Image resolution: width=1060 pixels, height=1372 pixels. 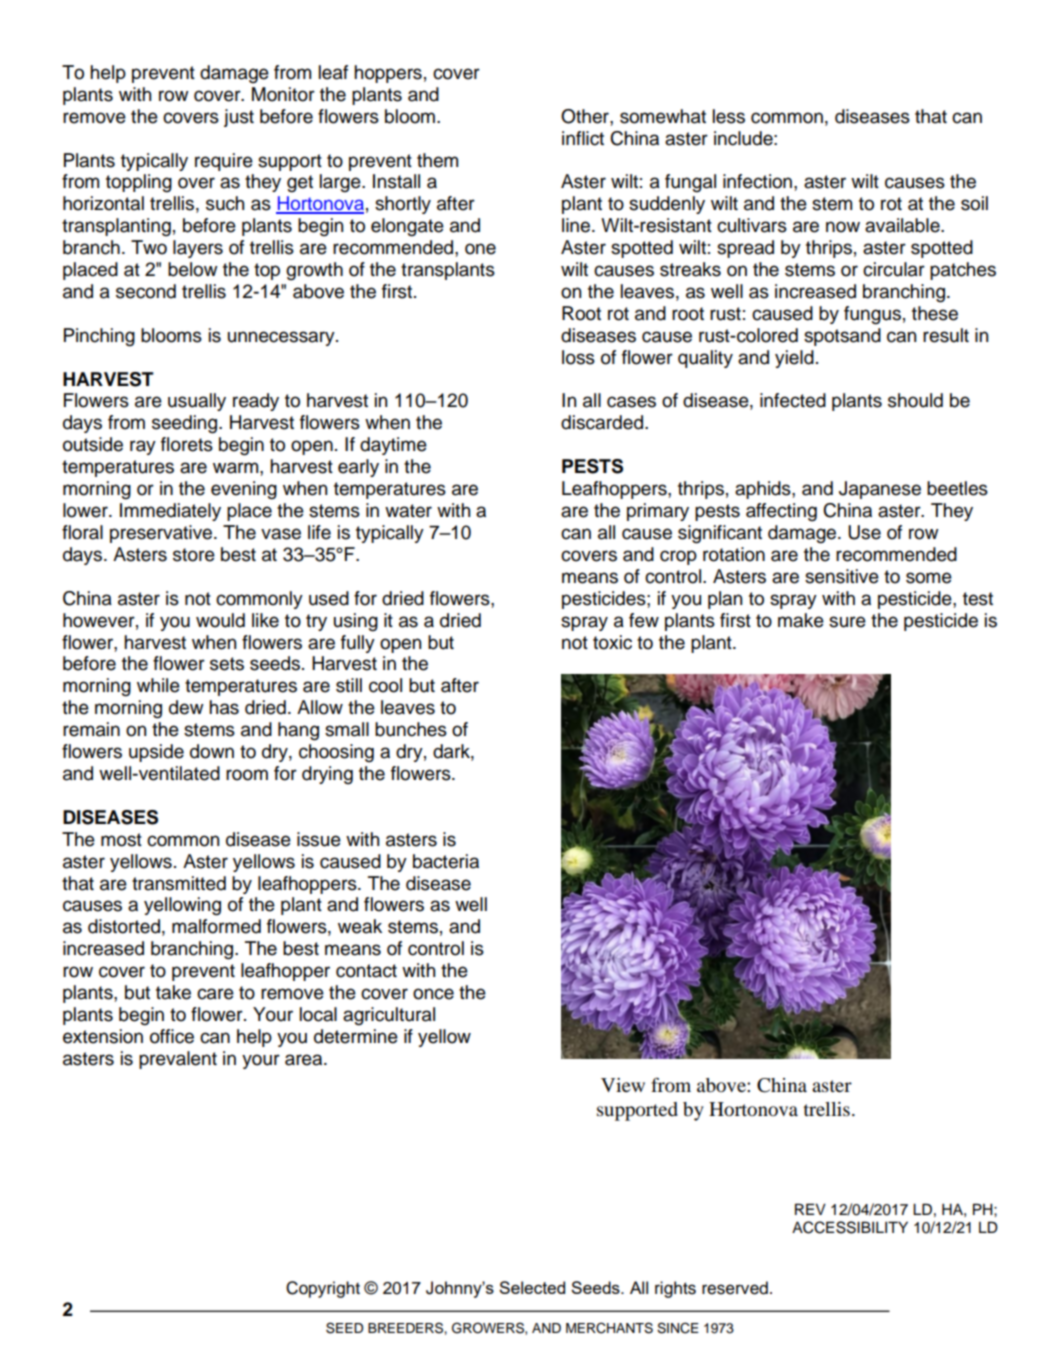 I want to click on bunches, so click(x=411, y=729).
